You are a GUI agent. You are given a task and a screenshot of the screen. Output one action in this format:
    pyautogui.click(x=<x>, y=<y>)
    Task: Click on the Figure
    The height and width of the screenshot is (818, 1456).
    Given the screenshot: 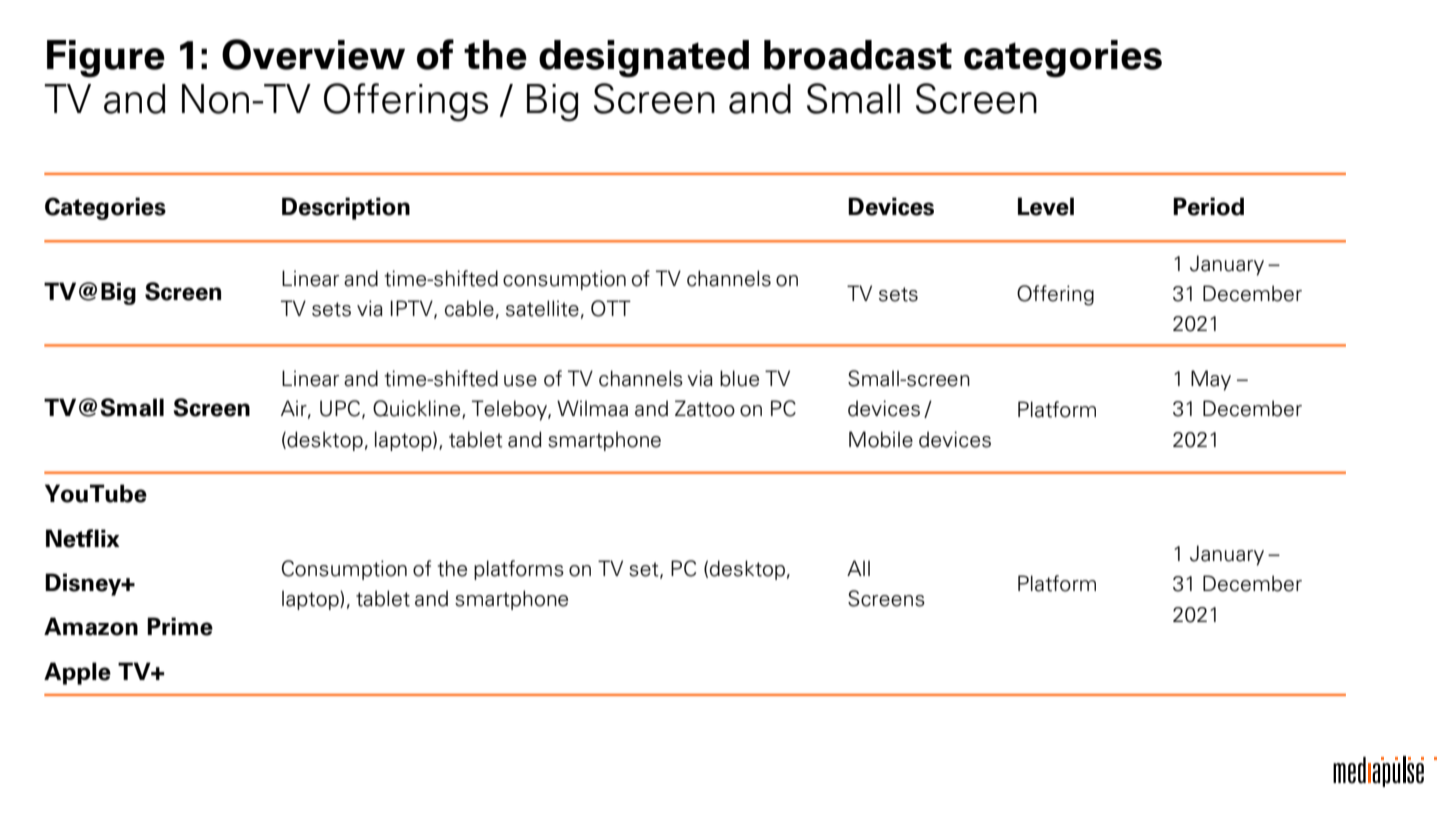 What is the action you would take?
    pyautogui.click(x=106, y=59)
